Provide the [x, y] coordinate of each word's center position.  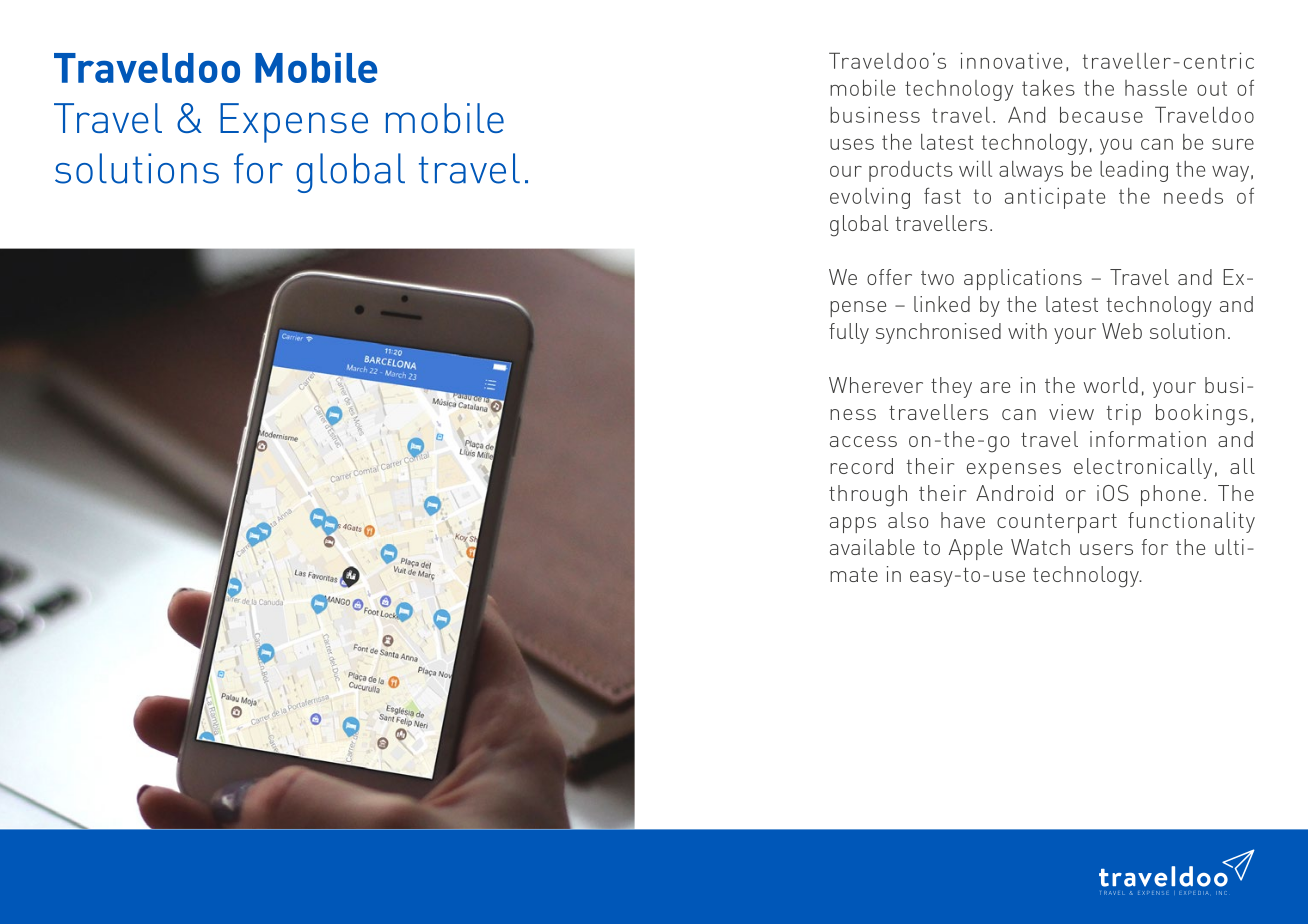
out [1212, 88]
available [872, 547]
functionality [1191, 522]
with [1027, 331]
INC [1221, 893]
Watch [1040, 547]
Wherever [876, 385]
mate [854, 575]
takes [1048, 87]
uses [852, 144]
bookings [1202, 415]
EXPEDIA [1194, 893]
